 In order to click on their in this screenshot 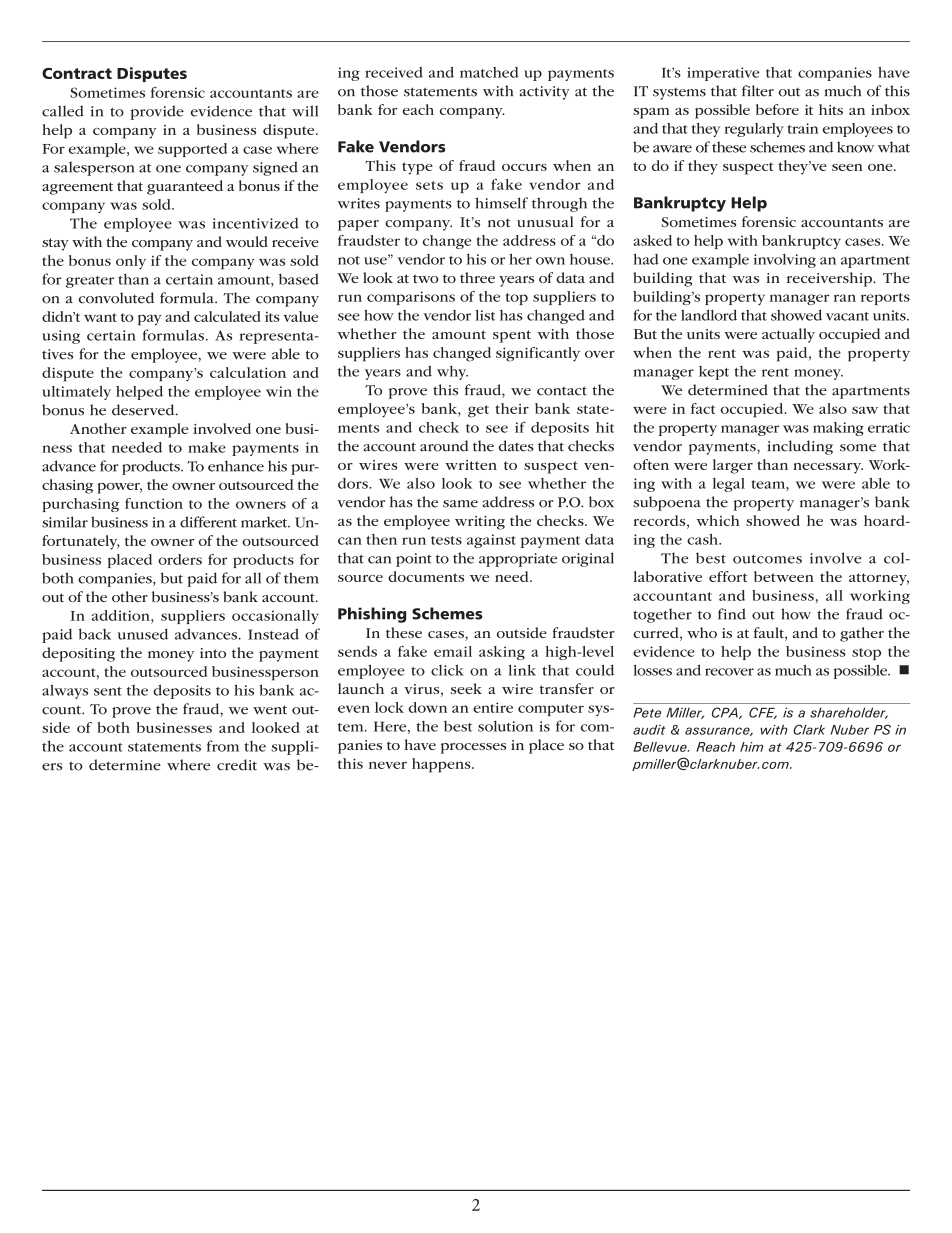, I will do `click(512, 408)`.
